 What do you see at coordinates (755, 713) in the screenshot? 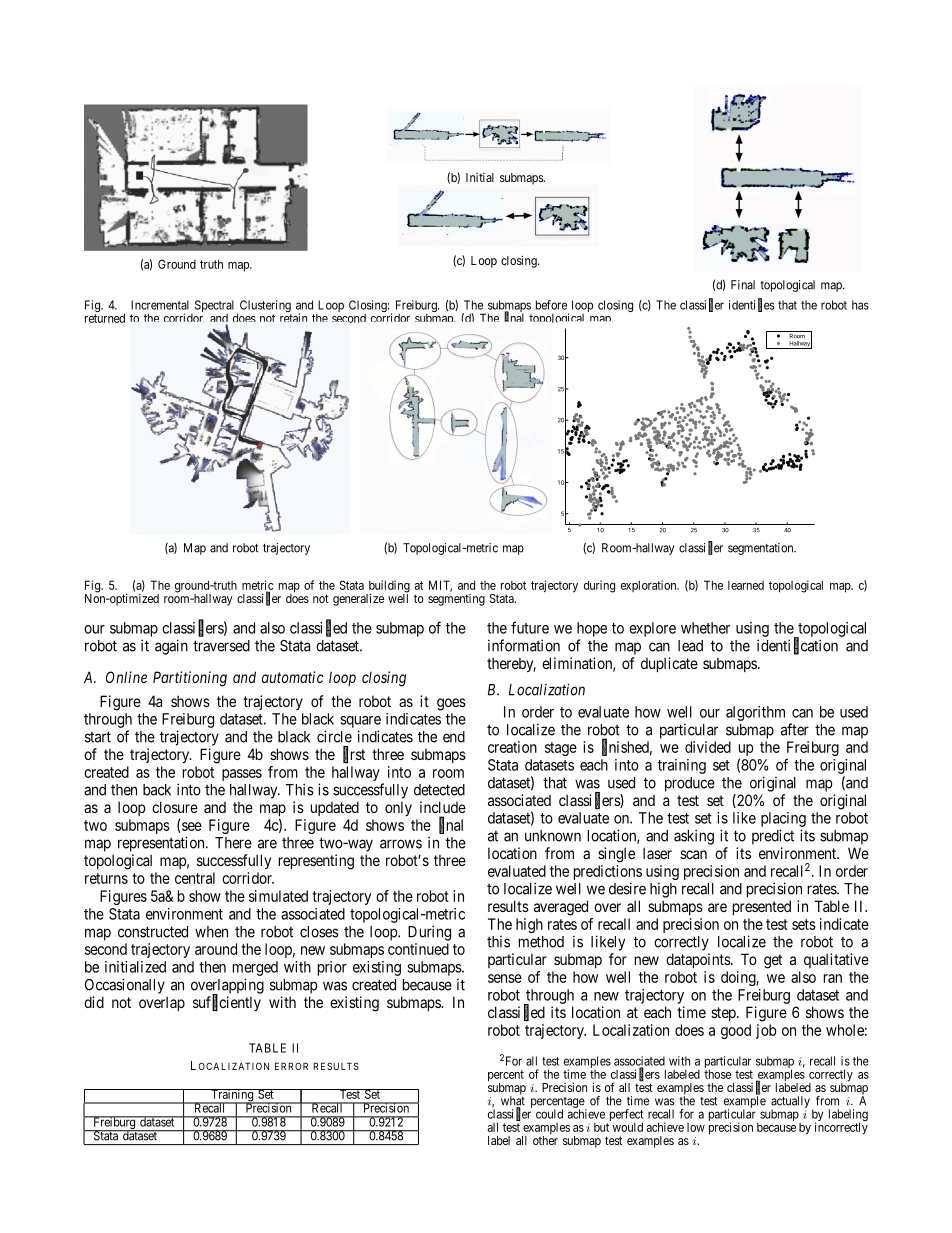
I see `algorithm` at bounding box center [755, 713].
